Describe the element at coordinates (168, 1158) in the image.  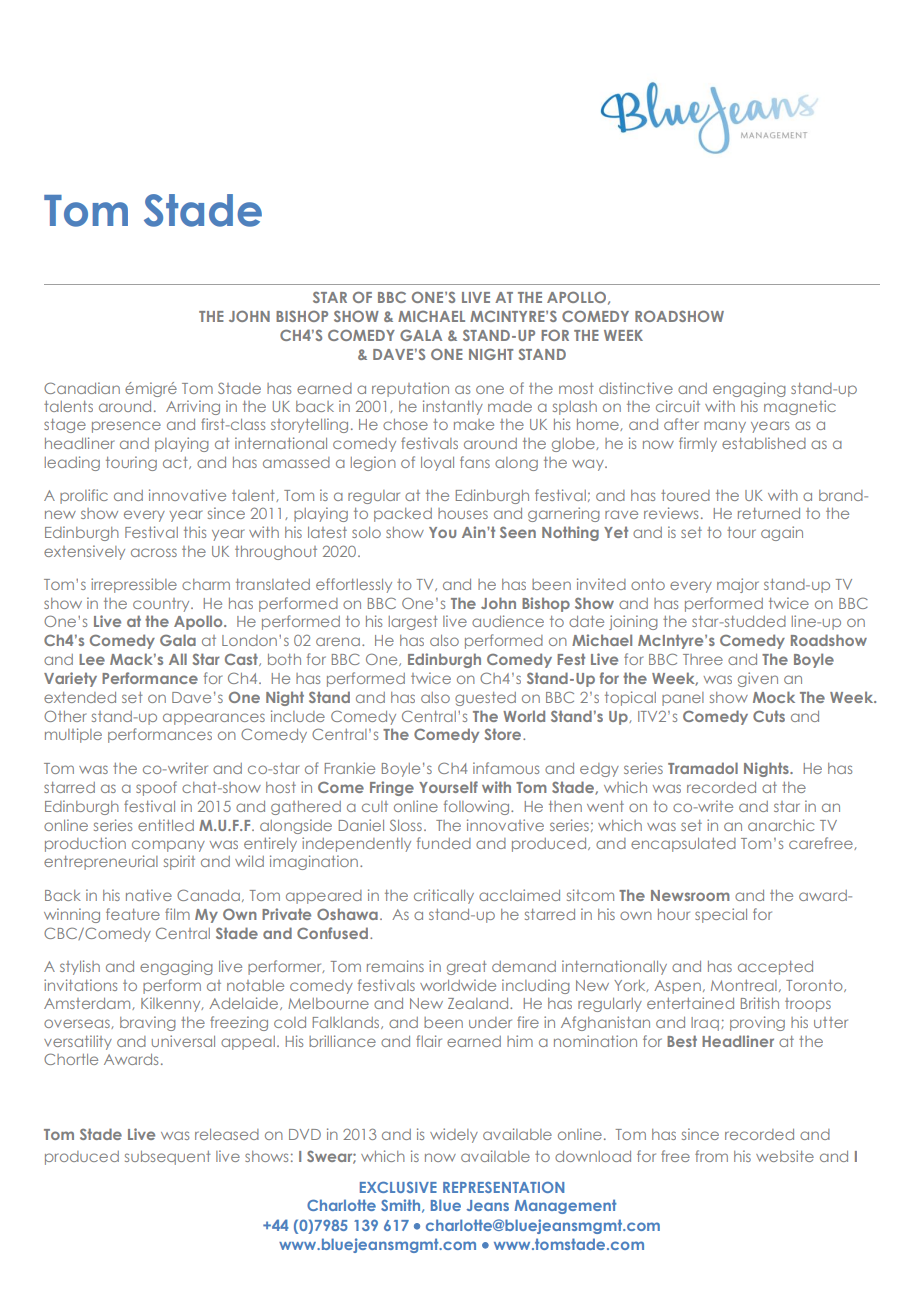
I see `subsequent` at that location.
